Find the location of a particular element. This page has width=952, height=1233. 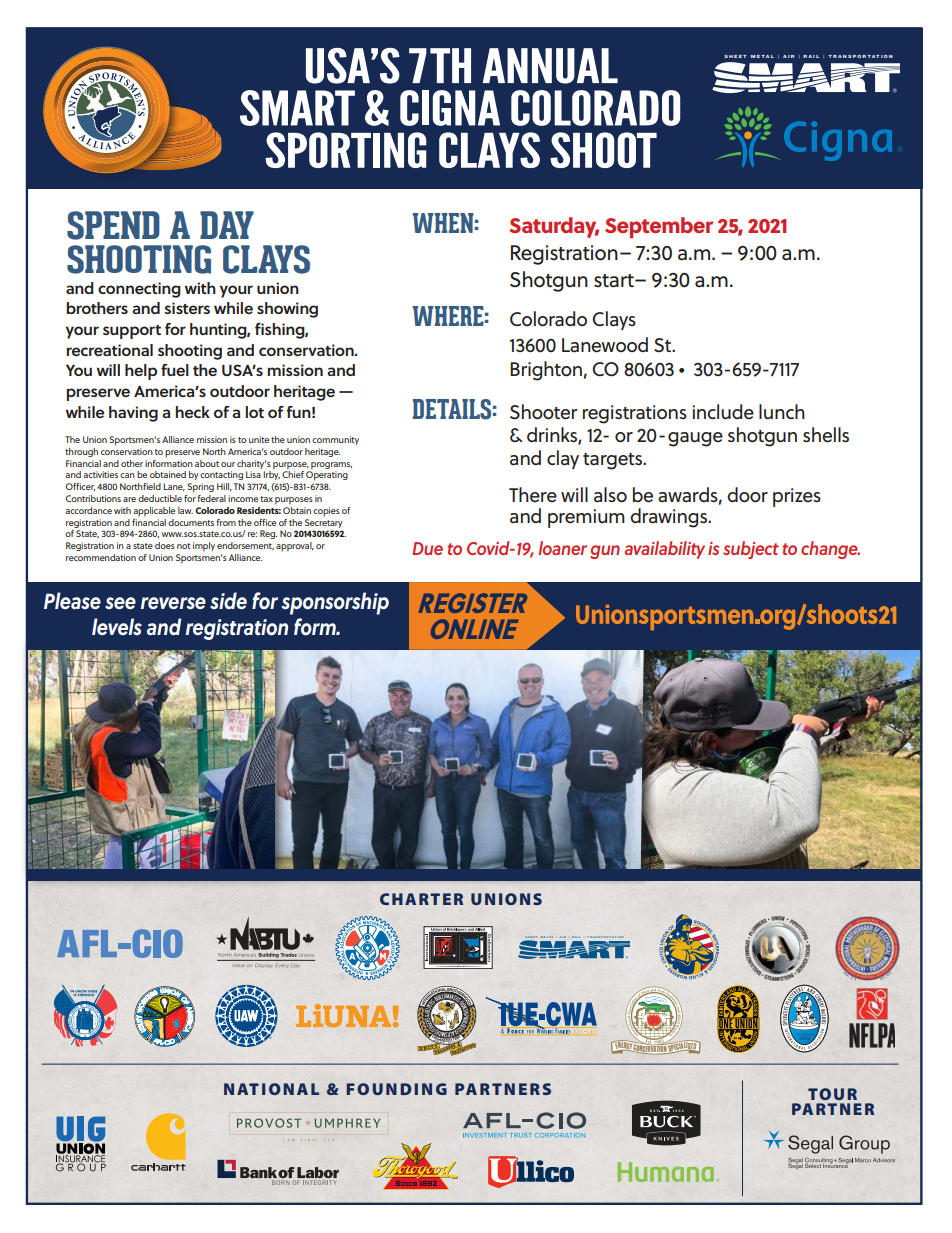

include is located at coordinates (723, 412).
